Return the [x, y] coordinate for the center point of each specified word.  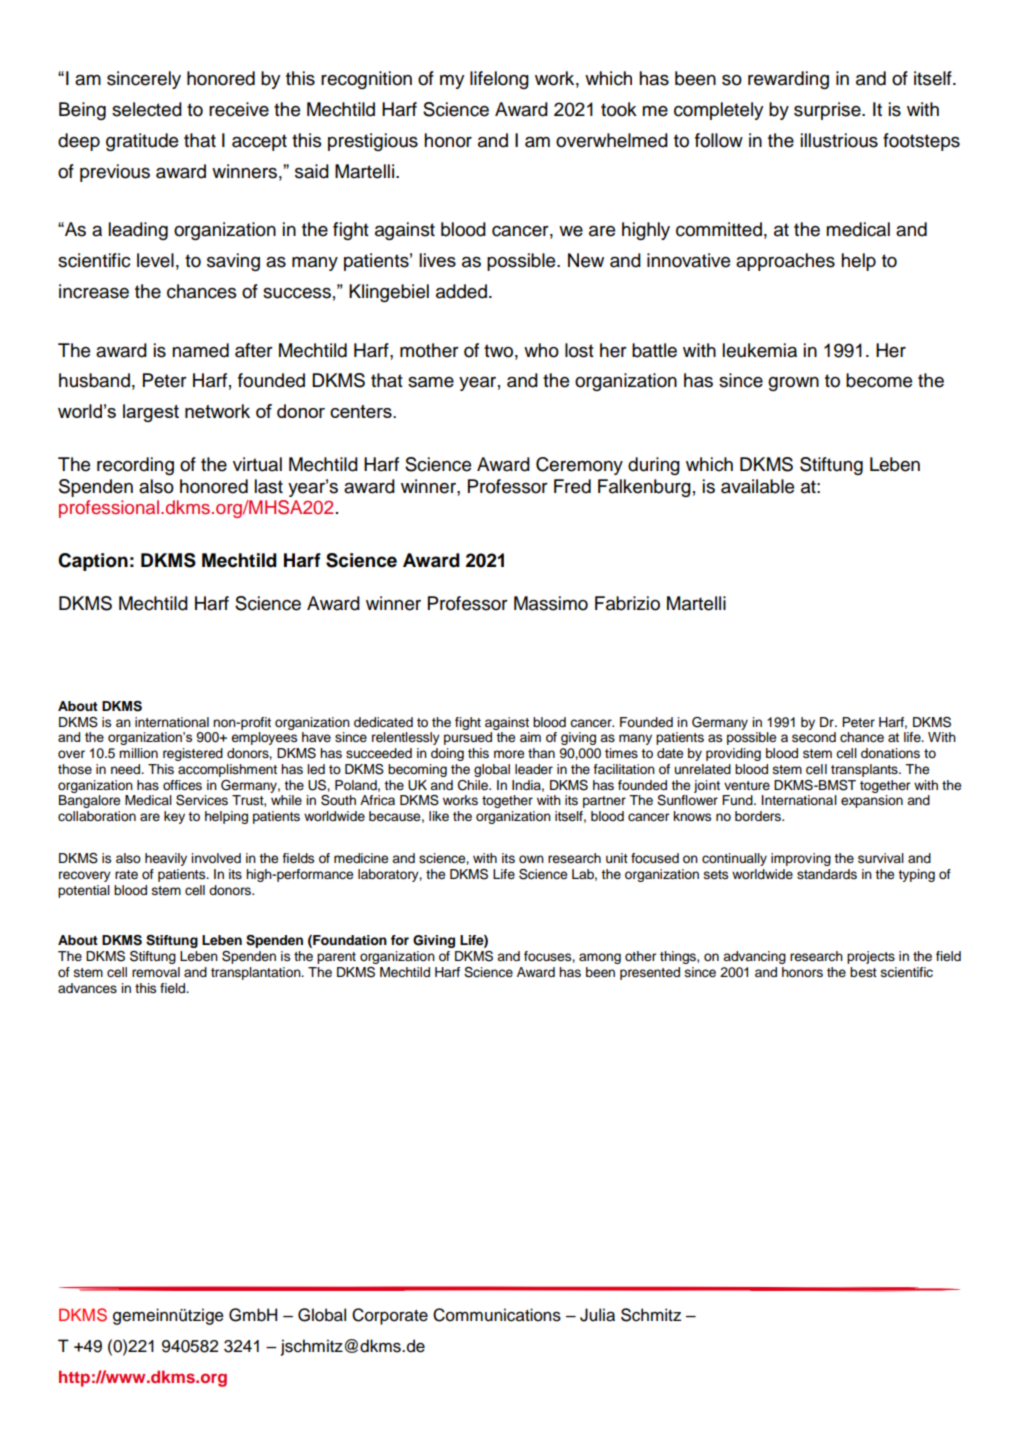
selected [147, 109]
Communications [497, 1315]
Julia [597, 1315]
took [619, 109]
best [863, 972]
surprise [828, 111]
